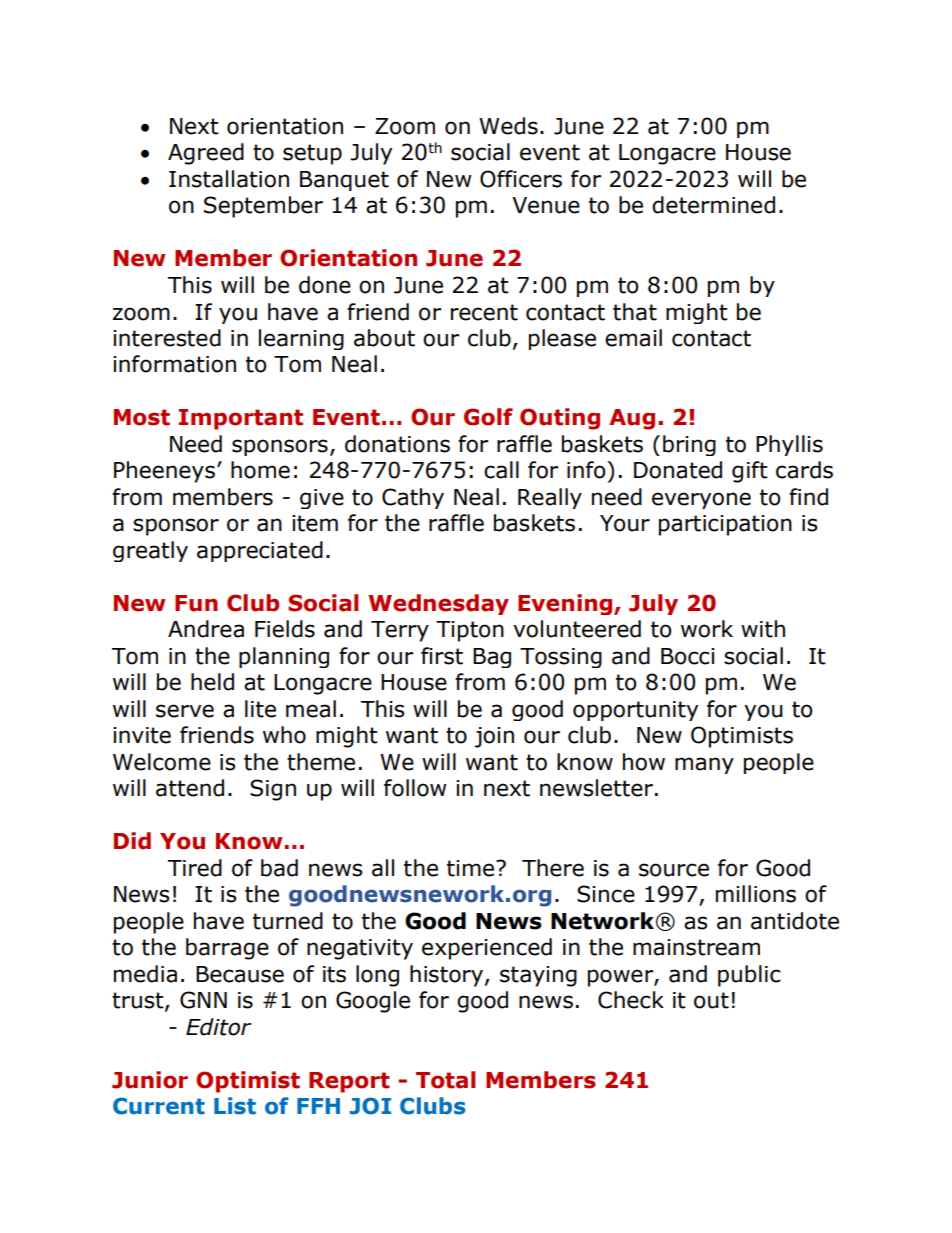 This document has width=952, height=1233. I want to click on public, so click(749, 976).
